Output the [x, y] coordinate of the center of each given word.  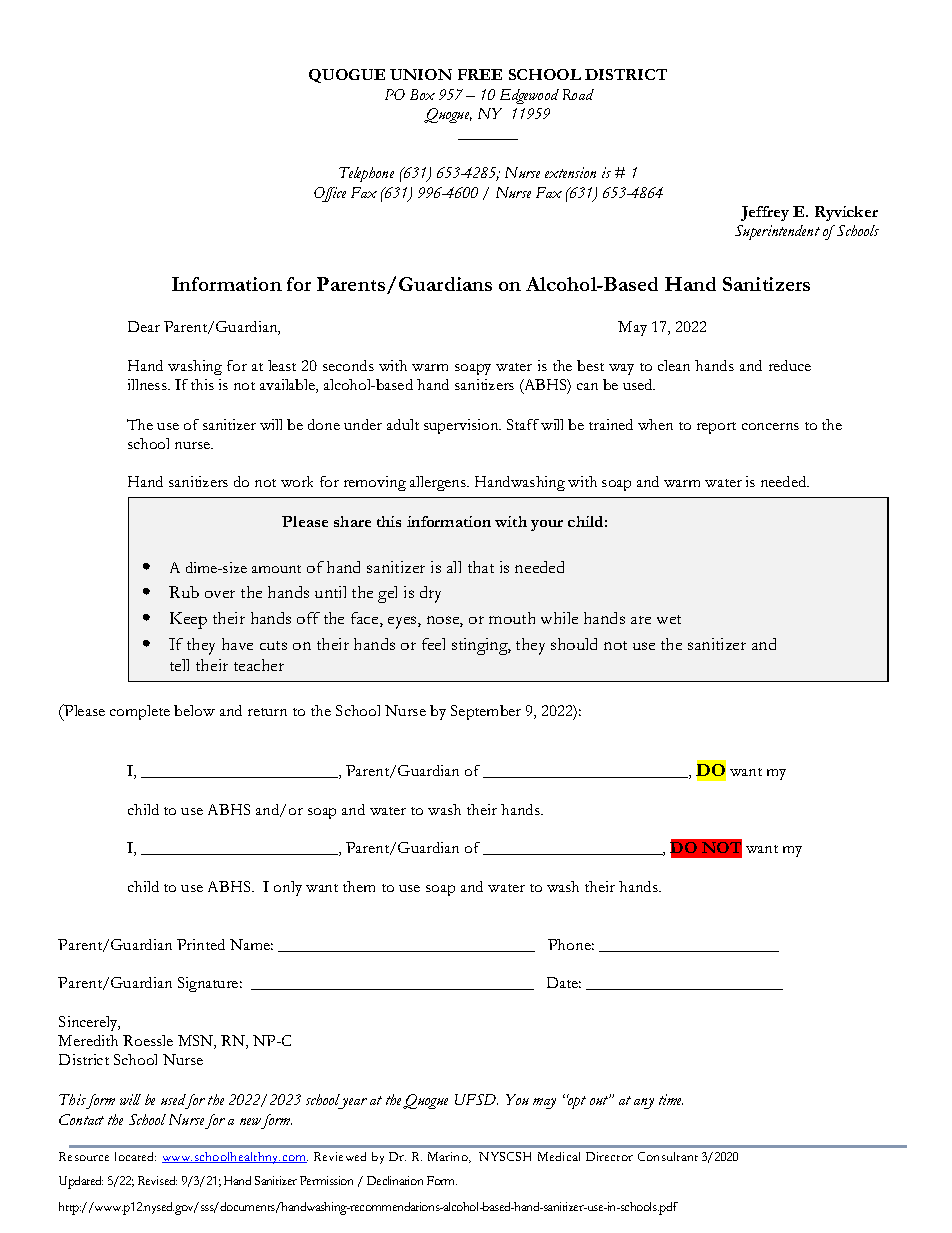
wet [669, 619]
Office [330, 194]
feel [433, 644]
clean [674, 365]
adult [403, 424]
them [359, 886]
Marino [449, 1157]
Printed [201, 944]
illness [148, 384]
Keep [188, 620]
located [135, 1156]
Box [422, 94]
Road [578, 94]
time [671, 1099]
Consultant [668, 1156]
